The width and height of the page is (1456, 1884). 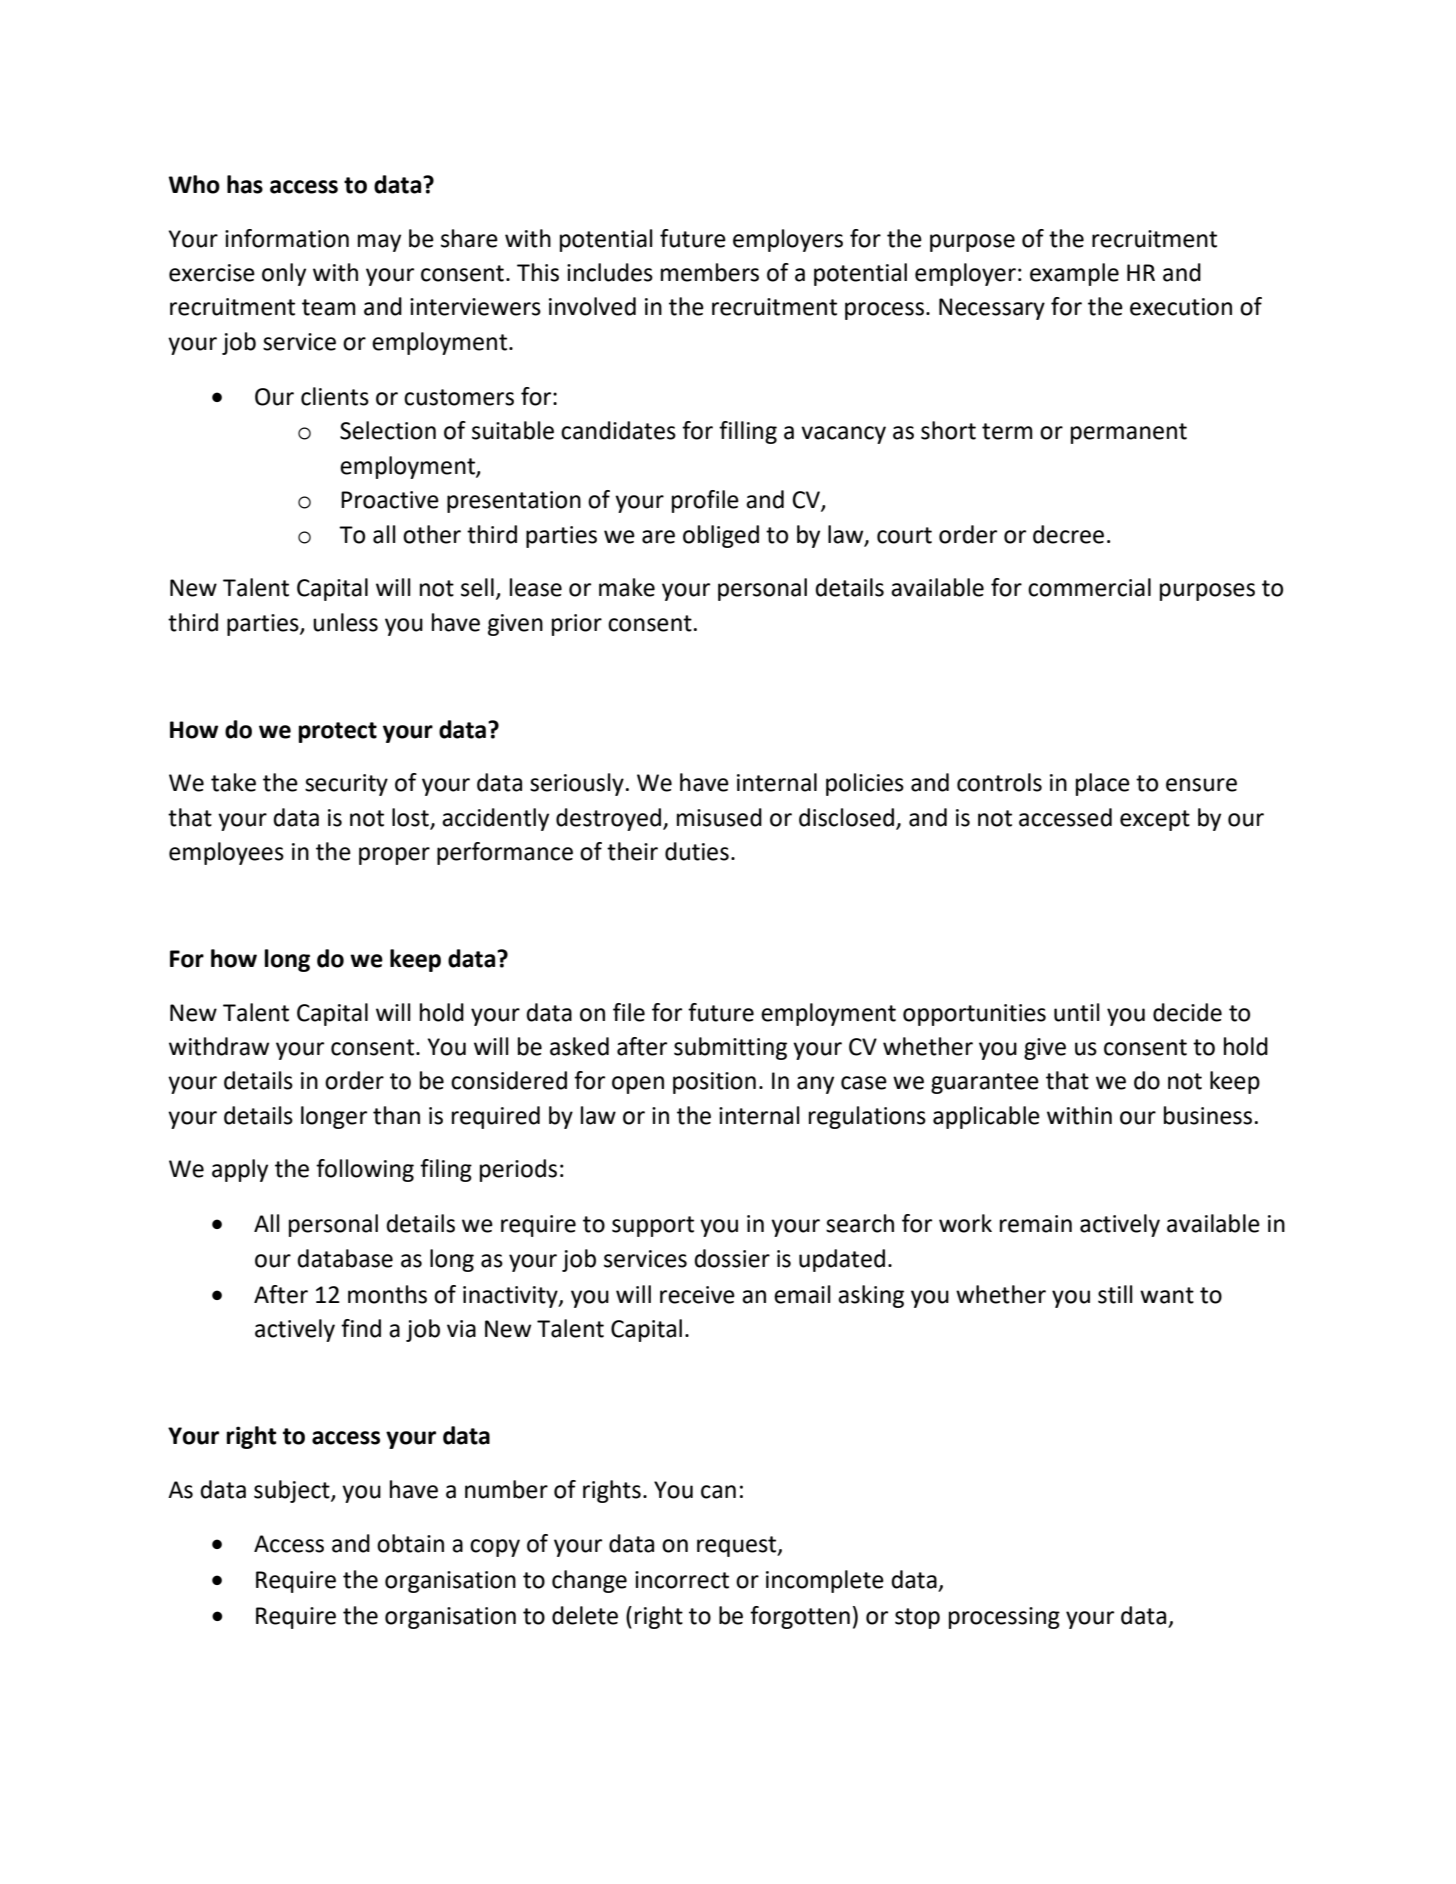 What do you see at coordinates (1074, 274) in the page?
I see `example` at bounding box center [1074, 274].
